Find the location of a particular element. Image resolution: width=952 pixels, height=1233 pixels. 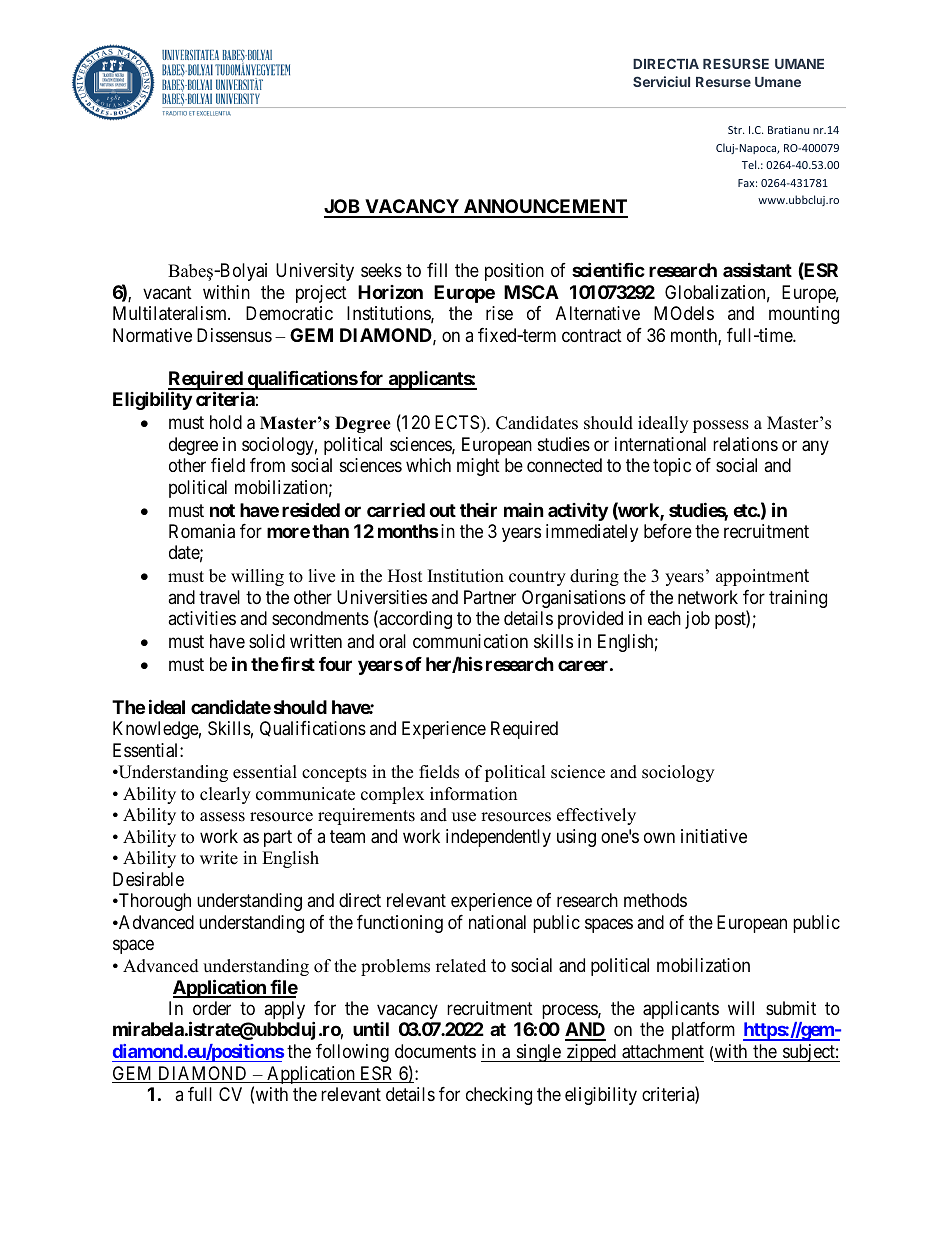

not is located at coordinates (222, 510).
